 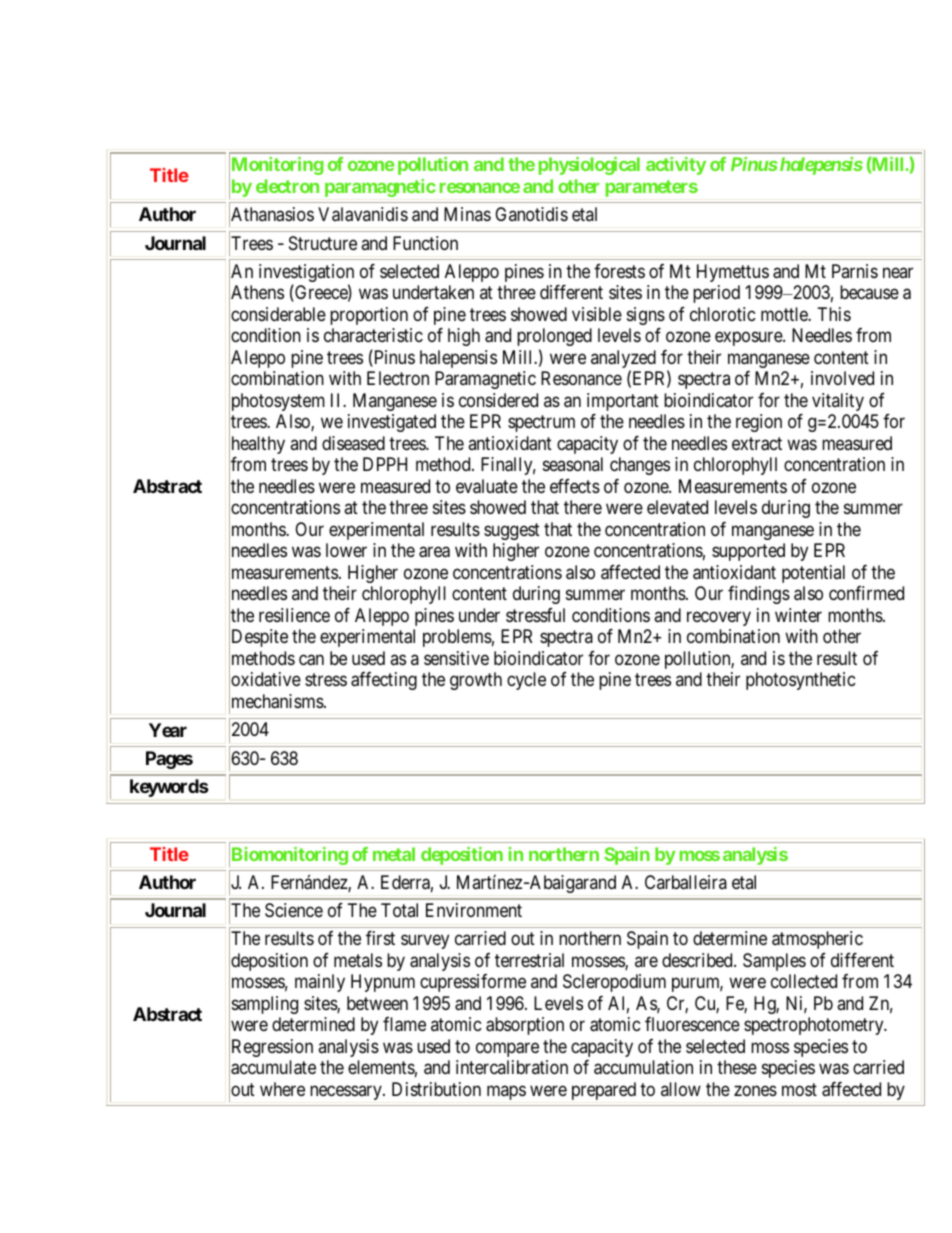 I want to click on cycle, so click(x=526, y=681).
